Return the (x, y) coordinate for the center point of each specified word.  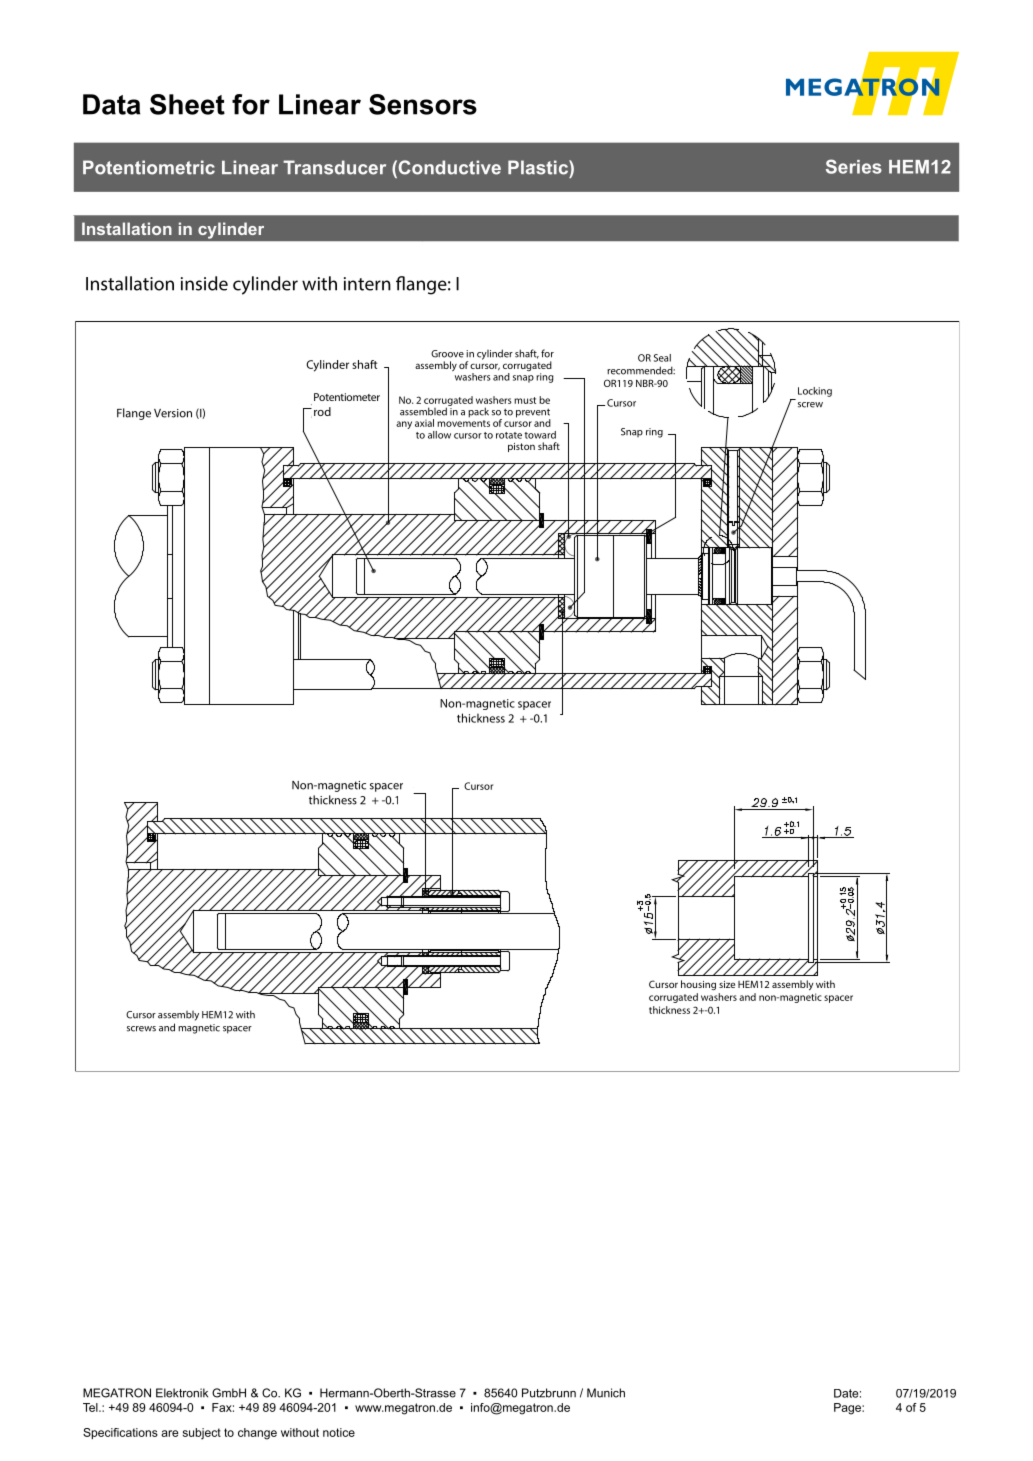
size (727, 984)
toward (540, 435)
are (170, 1433)
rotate (509, 435)
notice (339, 1432)
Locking (815, 392)
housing (698, 985)
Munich (606, 1393)
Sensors (423, 104)
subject (202, 1434)
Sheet (187, 104)
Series (854, 166)
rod (322, 411)
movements (463, 423)
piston (521, 447)
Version (173, 413)
